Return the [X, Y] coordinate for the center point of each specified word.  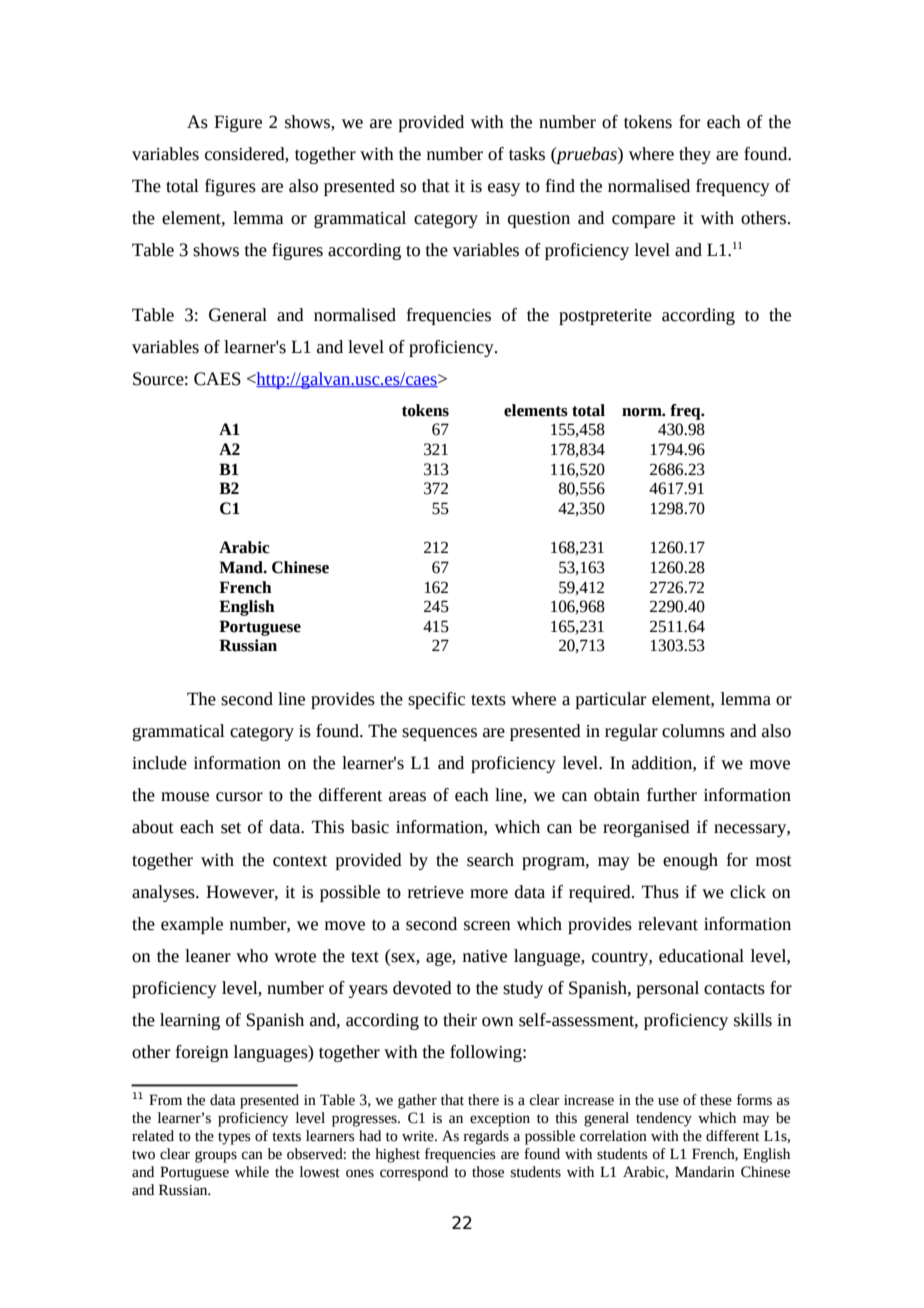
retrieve [436, 892]
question [539, 220]
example [192, 925]
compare [643, 221]
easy [504, 189]
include [159, 763]
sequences [439, 734]
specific [436, 700]
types [234, 1138]
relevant [668, 924]
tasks [527, 154]
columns [693, 731]
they [695, 155]
